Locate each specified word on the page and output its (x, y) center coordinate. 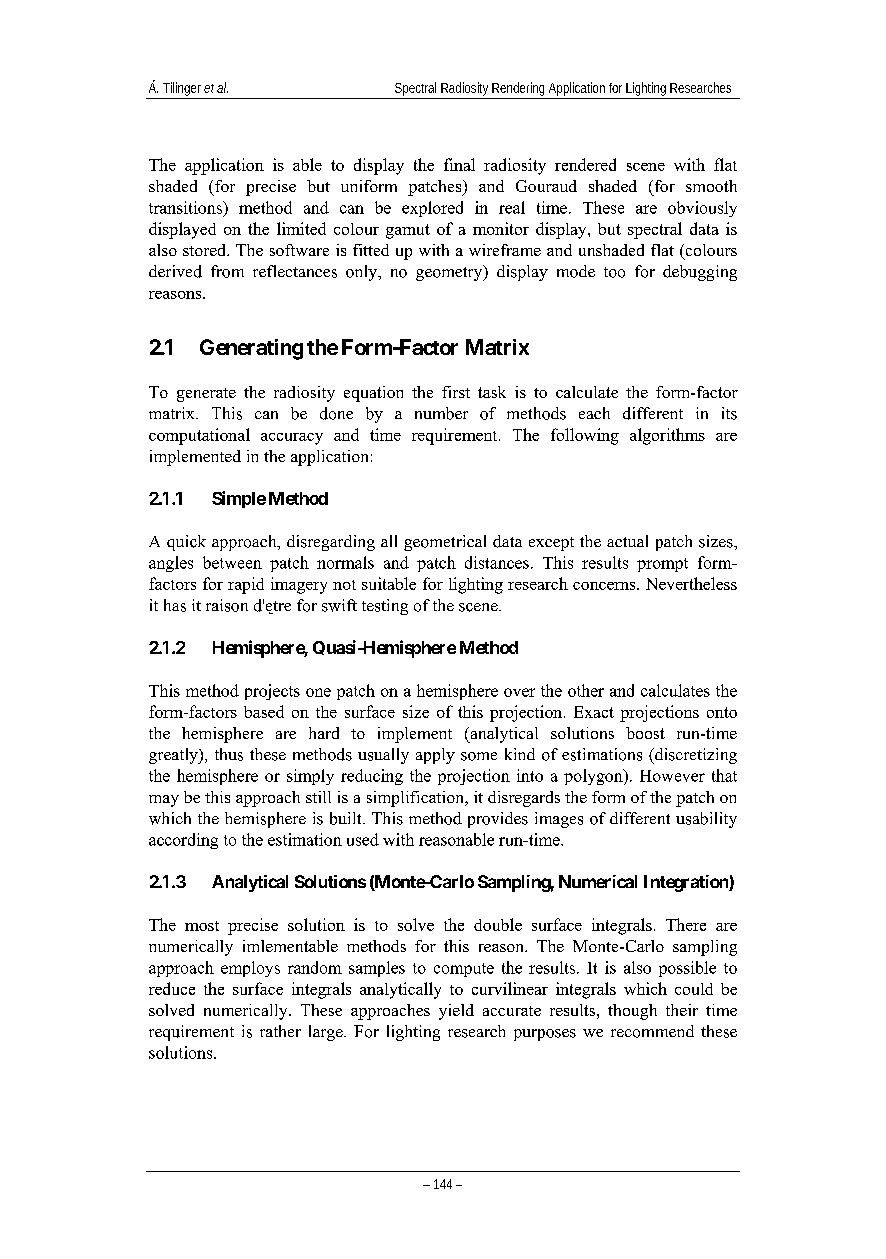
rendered (585, 164)
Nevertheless (691, 583)
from (227, 271)
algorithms (667, 436)
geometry (450, 273)
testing (385, 607)
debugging (700, 273)
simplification (417, 799)
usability (706, 820)
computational (199, 436)
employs (250, 969)
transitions (186, 207)
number (441, 413)
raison (227, 605)
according (183, 841)
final (459, 164)
